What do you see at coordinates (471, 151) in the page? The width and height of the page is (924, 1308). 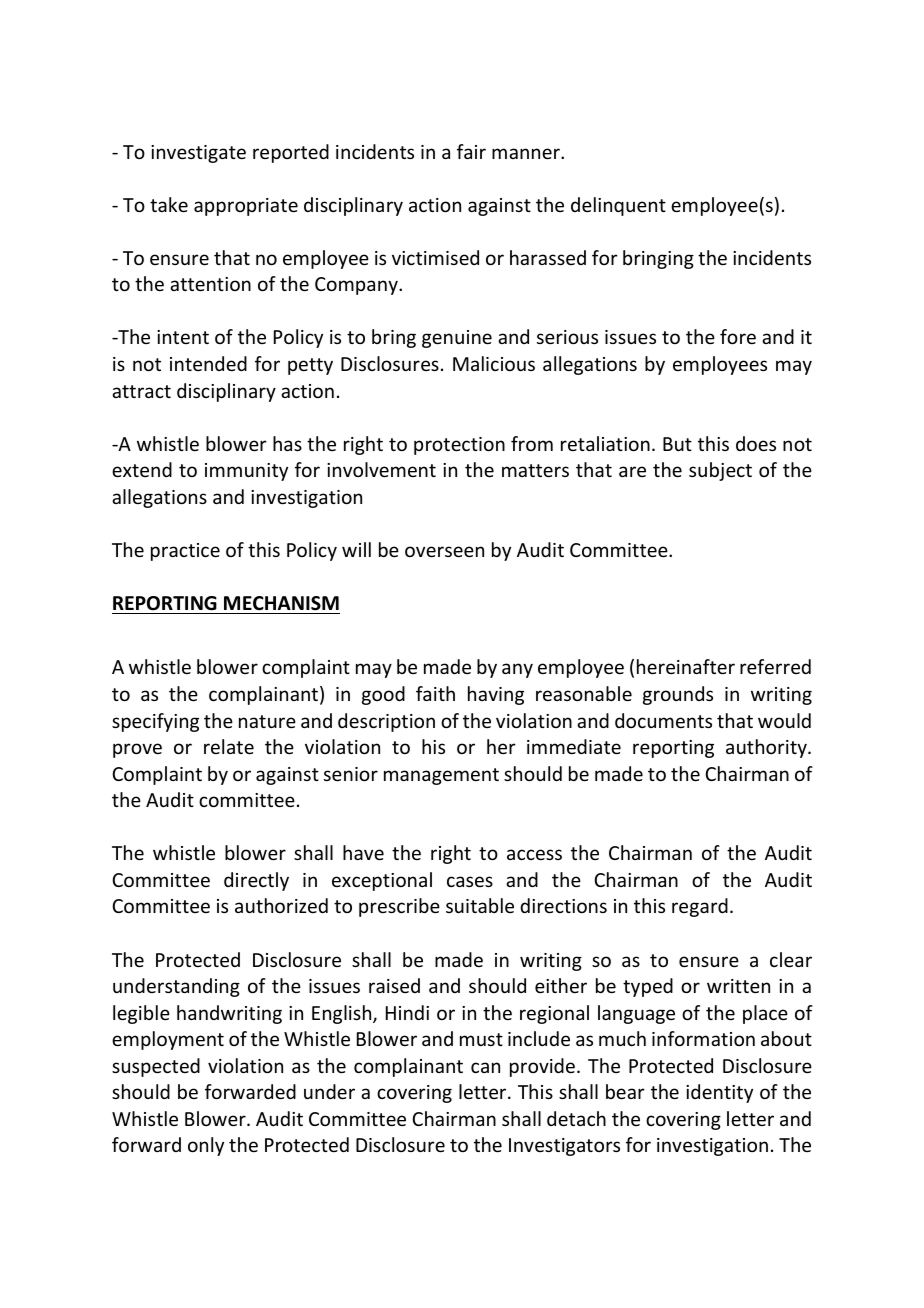 I see `fair` at bounding box center [471, 151].
